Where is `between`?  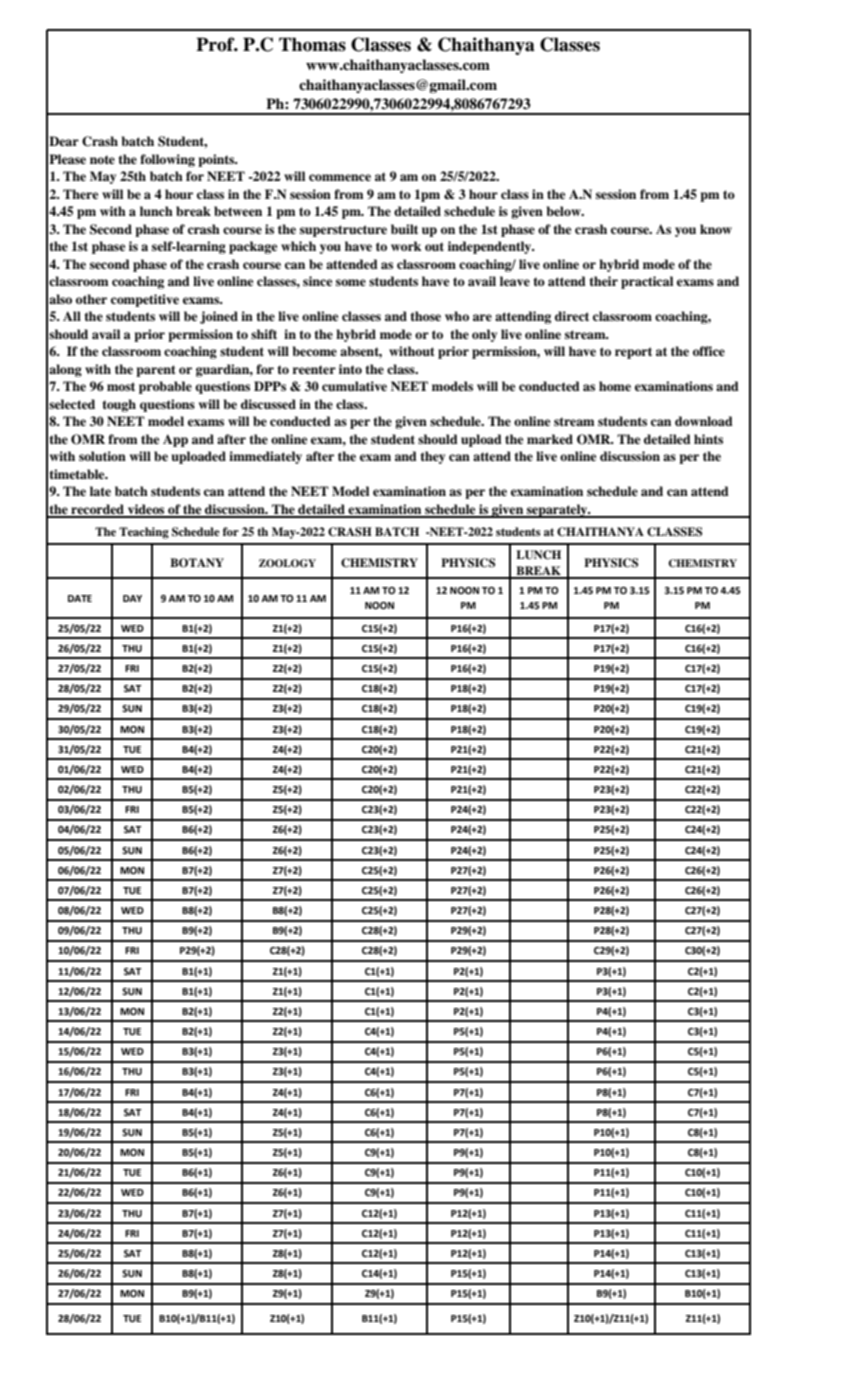 between is located at coordinates (238, 211).
